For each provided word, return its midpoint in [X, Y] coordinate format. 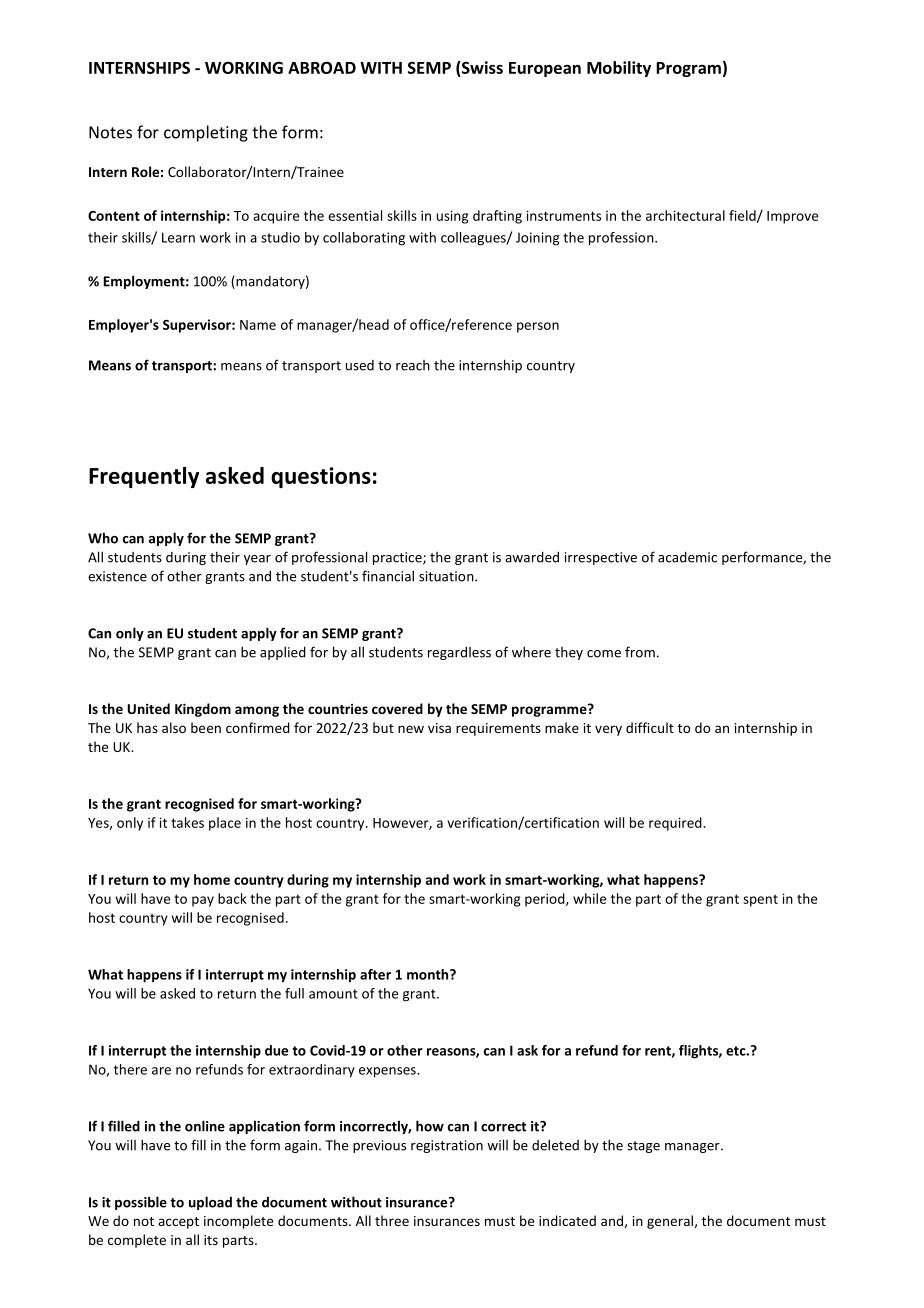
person [538, 327]
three [392, 1220]
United [149, 708]
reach [413, 365]
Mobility [619, 69]
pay [203, 901]
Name [258, 325]
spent [760, 901]
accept [178, 1223]
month [429, 974]
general [670, 1222]
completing [206, 133]
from [640, 652]
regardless [459, 653]
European [545, 69]
